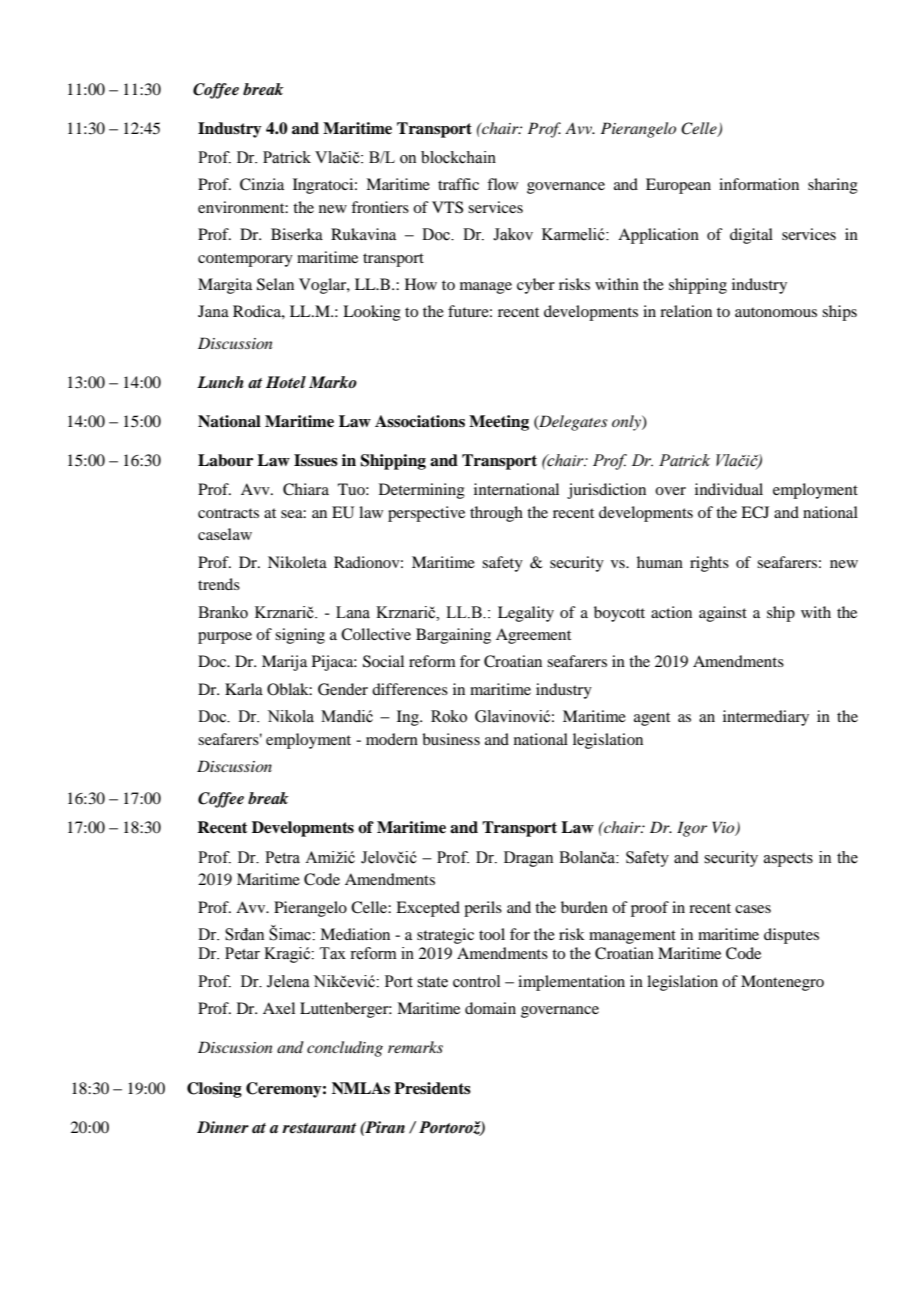  I want to click on against, so click(723, 614).
